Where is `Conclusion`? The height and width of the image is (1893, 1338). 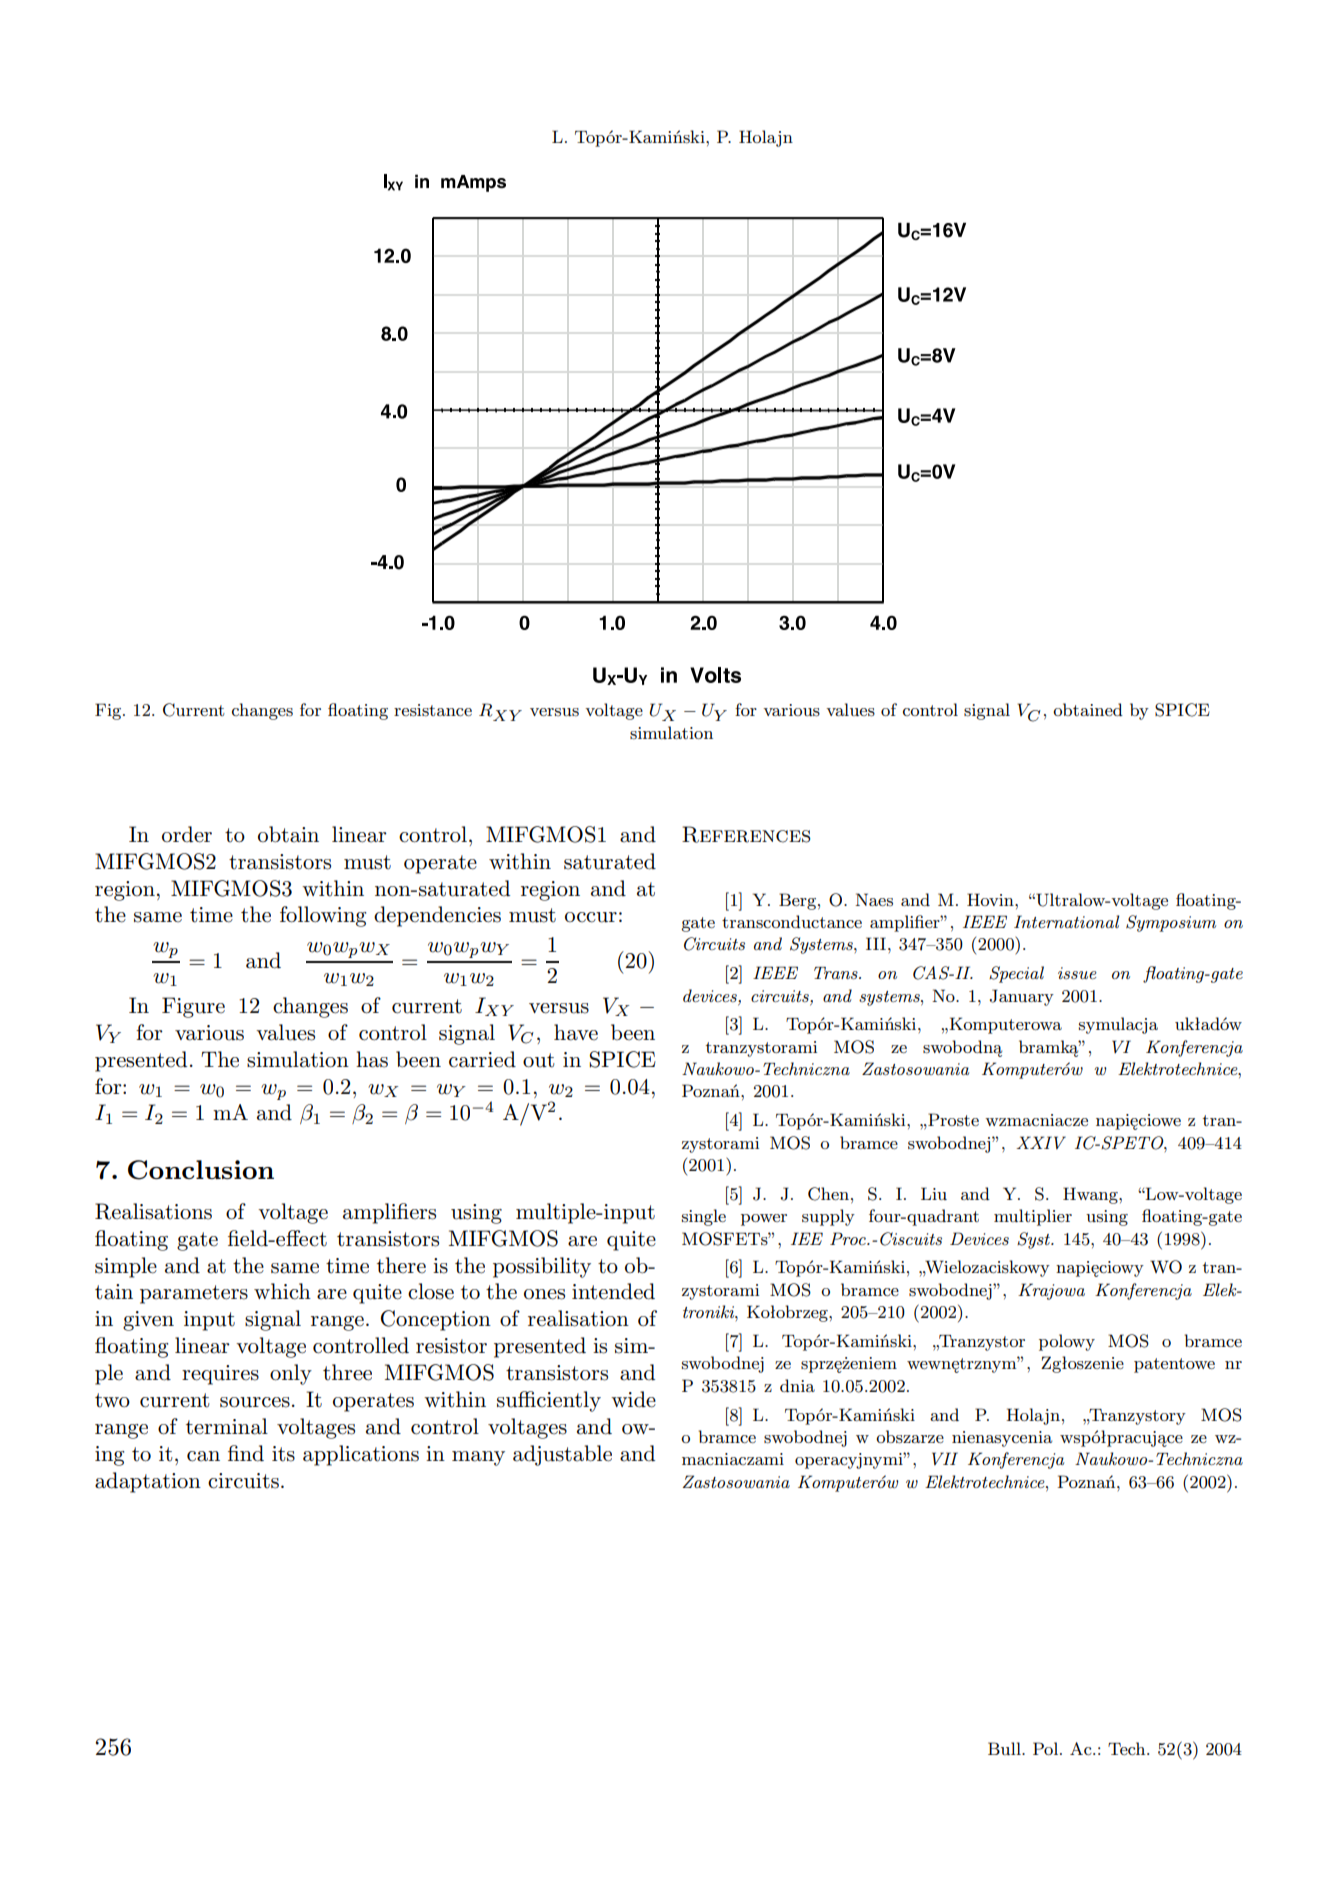 Conclusion is located at coordinates (201, 1170).
